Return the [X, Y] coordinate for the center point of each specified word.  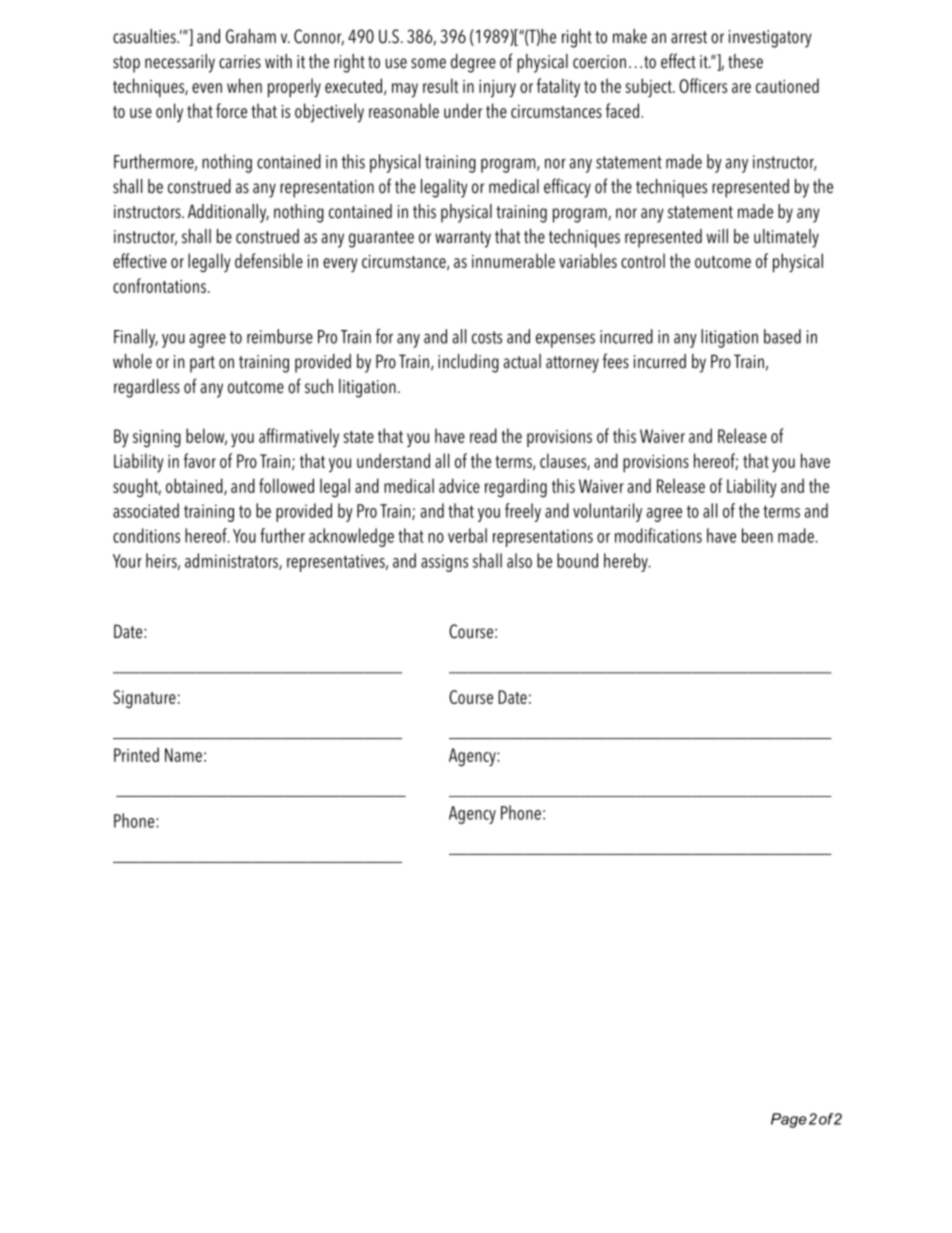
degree [473, 63]
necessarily [180, 63]
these [745, 61]
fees [616, 361]
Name [183, 755]
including [468, 363]
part [202, 364]
